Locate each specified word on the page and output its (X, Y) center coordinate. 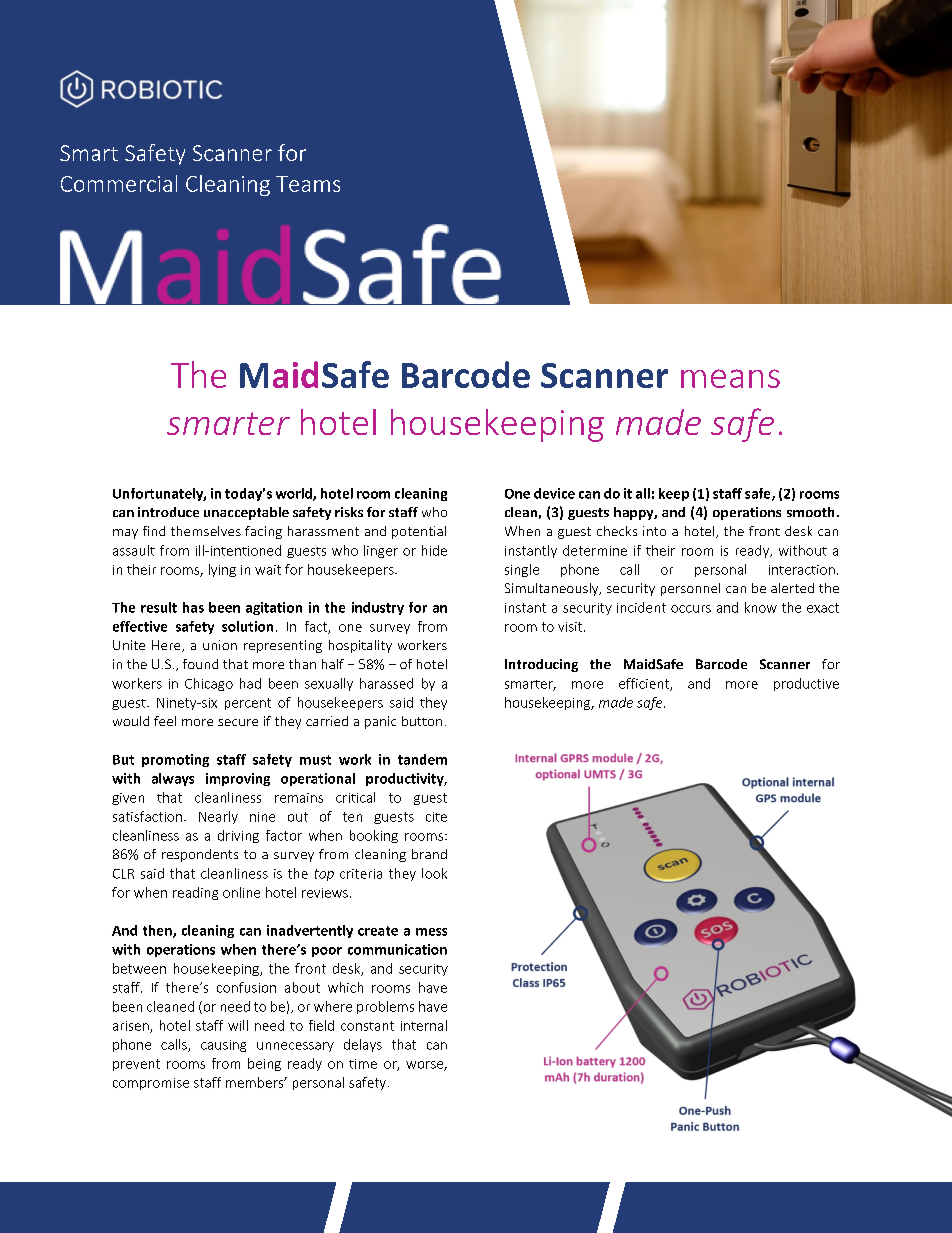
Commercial (119, 183)
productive (806, 684)
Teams (308, 184)
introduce (168, 512)
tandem (422, 759)
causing (223, 1046)
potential (419, 532)
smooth (810, 512)
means (730, 378)
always (173, 779)
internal (424, 1025)
